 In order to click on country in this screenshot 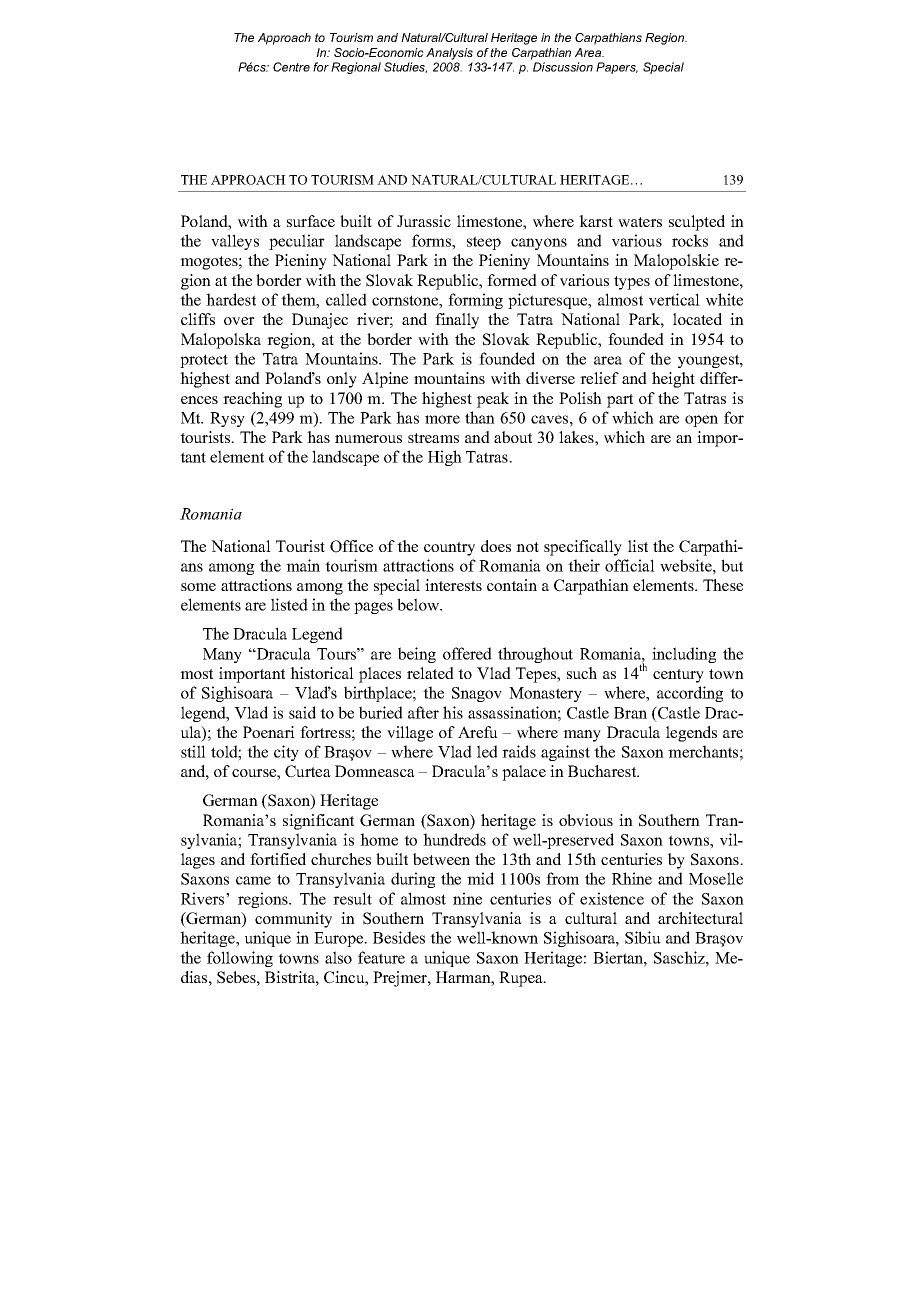, I will do `click(449, 549)`.
